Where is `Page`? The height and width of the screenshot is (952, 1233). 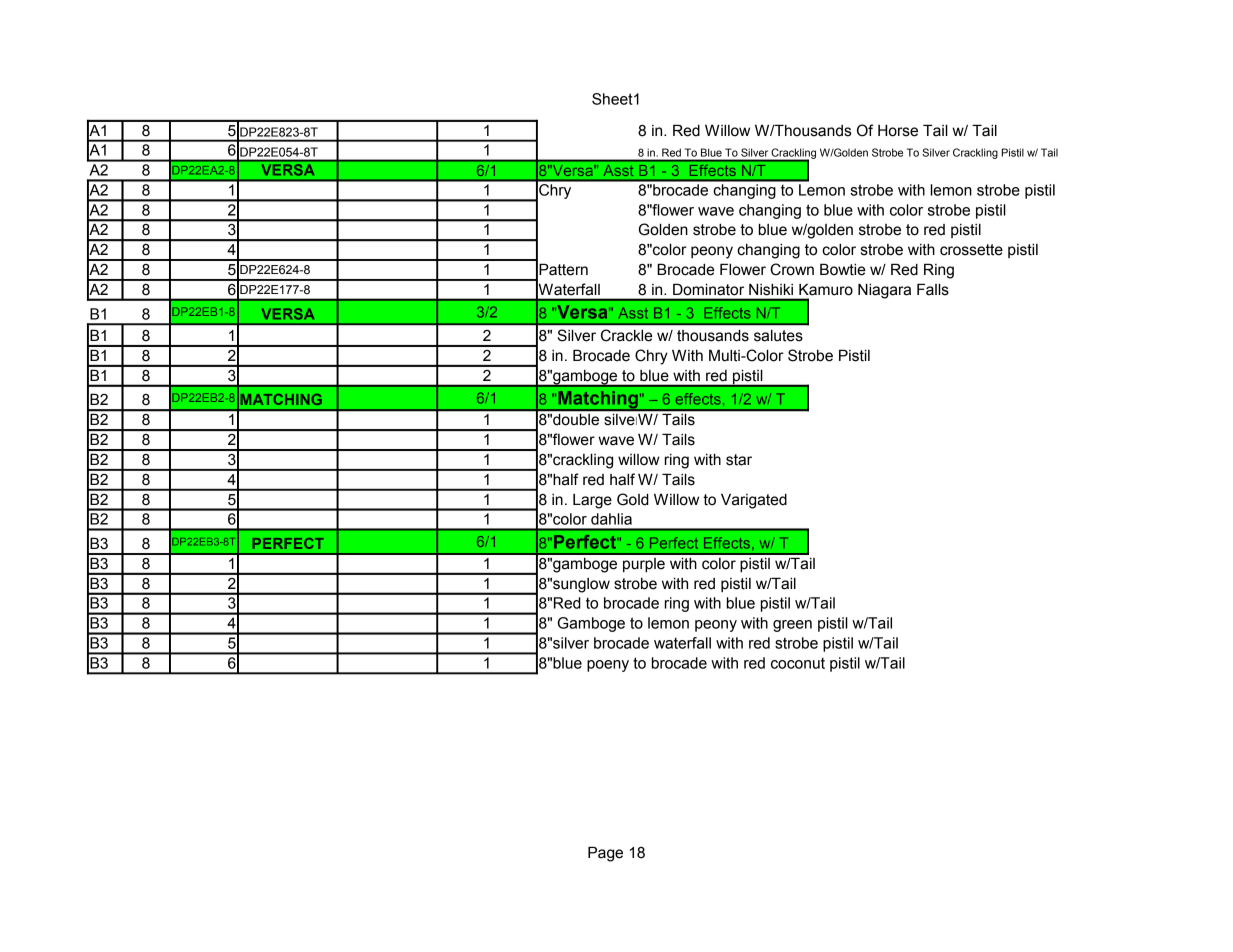 Page is located at coordinates (605, 854).
